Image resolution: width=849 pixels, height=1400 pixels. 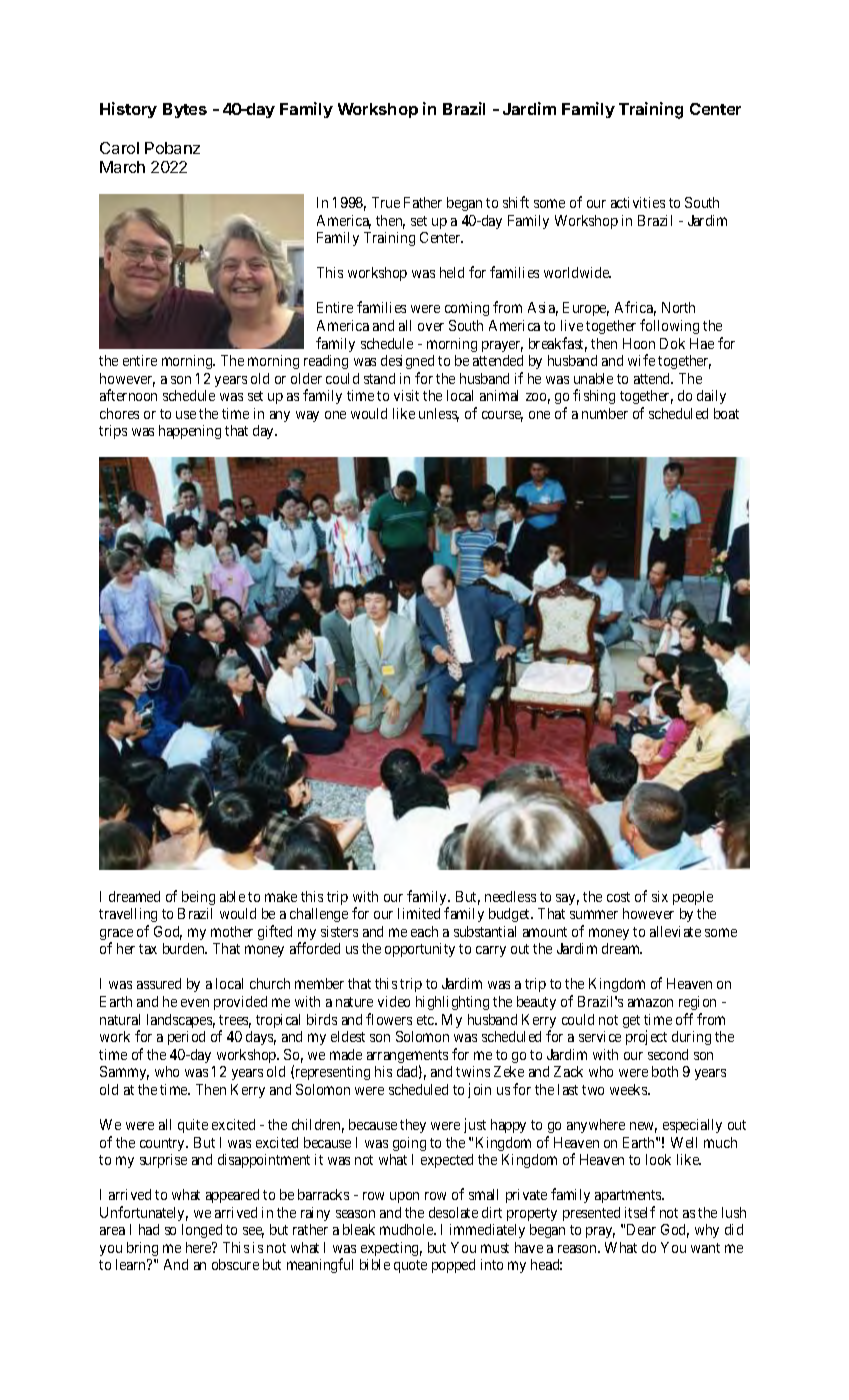 What do you see at coordinates (453, 1212) in the document?
I see `desolate` at bounding box center [453, 1212].
